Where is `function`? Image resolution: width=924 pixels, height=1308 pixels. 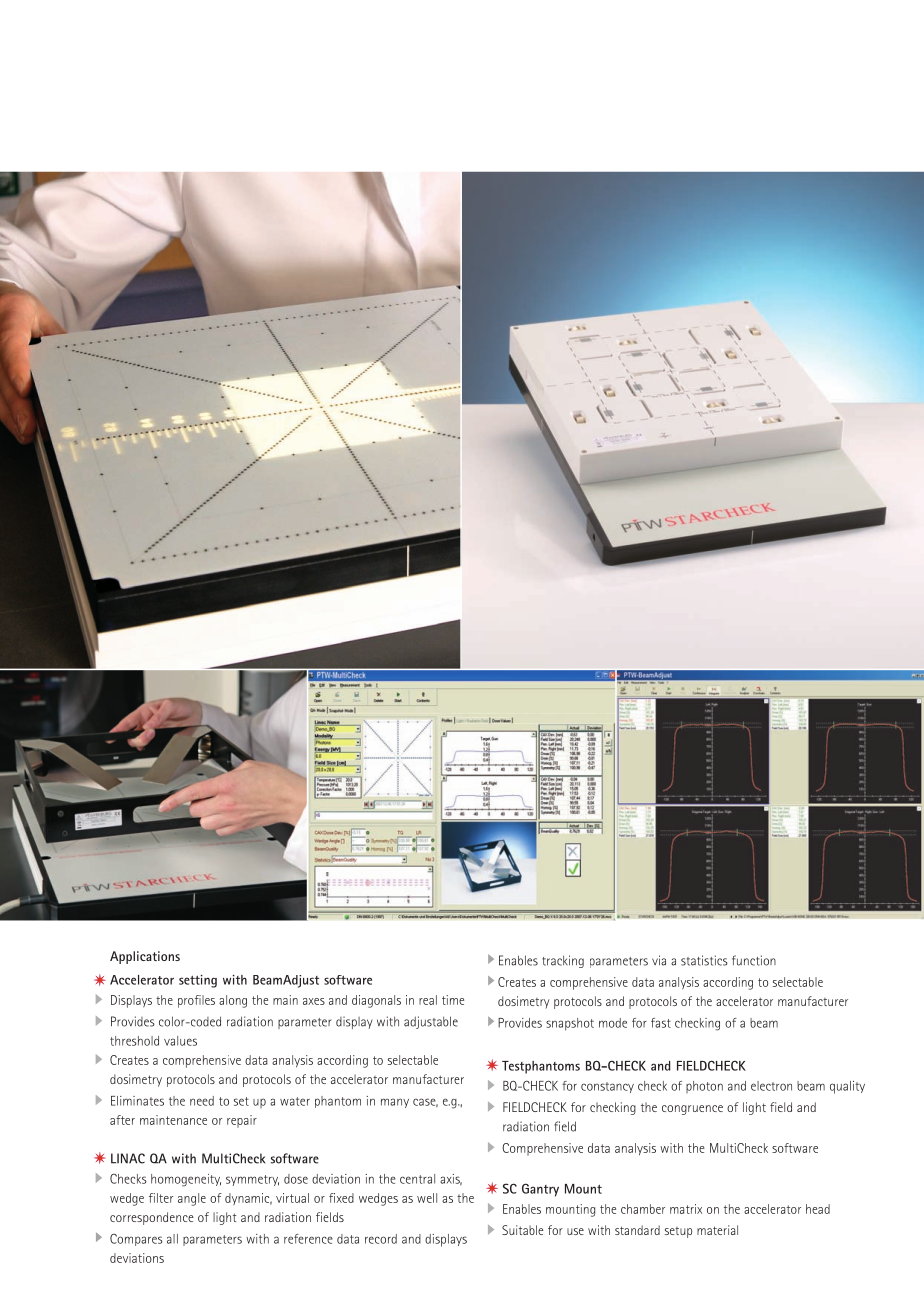
function is located at coordinates (754, 960).
